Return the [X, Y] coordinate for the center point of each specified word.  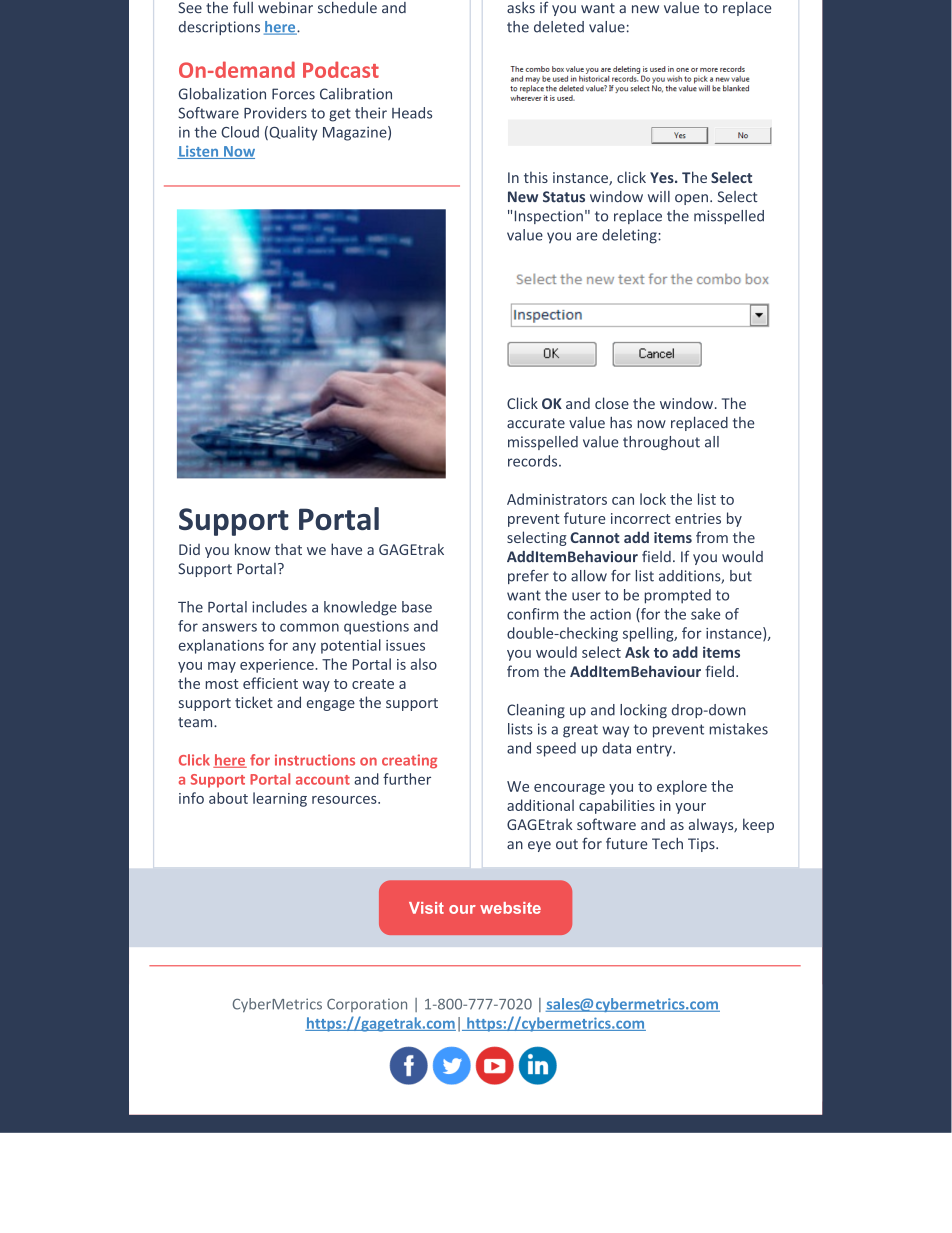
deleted [559, 27]
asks [521, 8]
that [288, 549]
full [243, 7]
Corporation [367, 1005]
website [510, 908]
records [534, 461]
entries [698, 518]
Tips [702, 845]
